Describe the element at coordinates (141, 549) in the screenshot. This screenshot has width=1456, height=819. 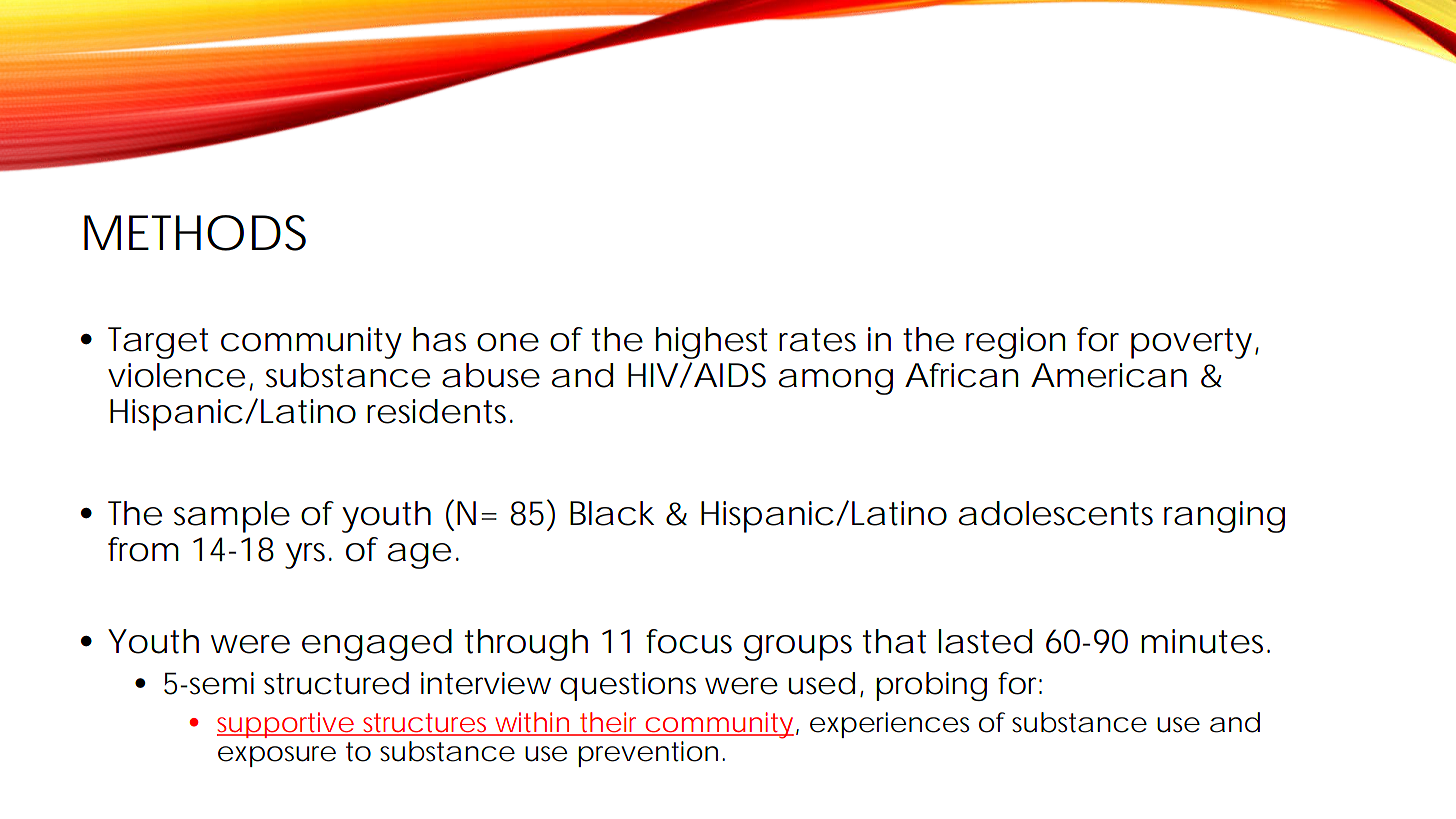
I see `from` at that location.
